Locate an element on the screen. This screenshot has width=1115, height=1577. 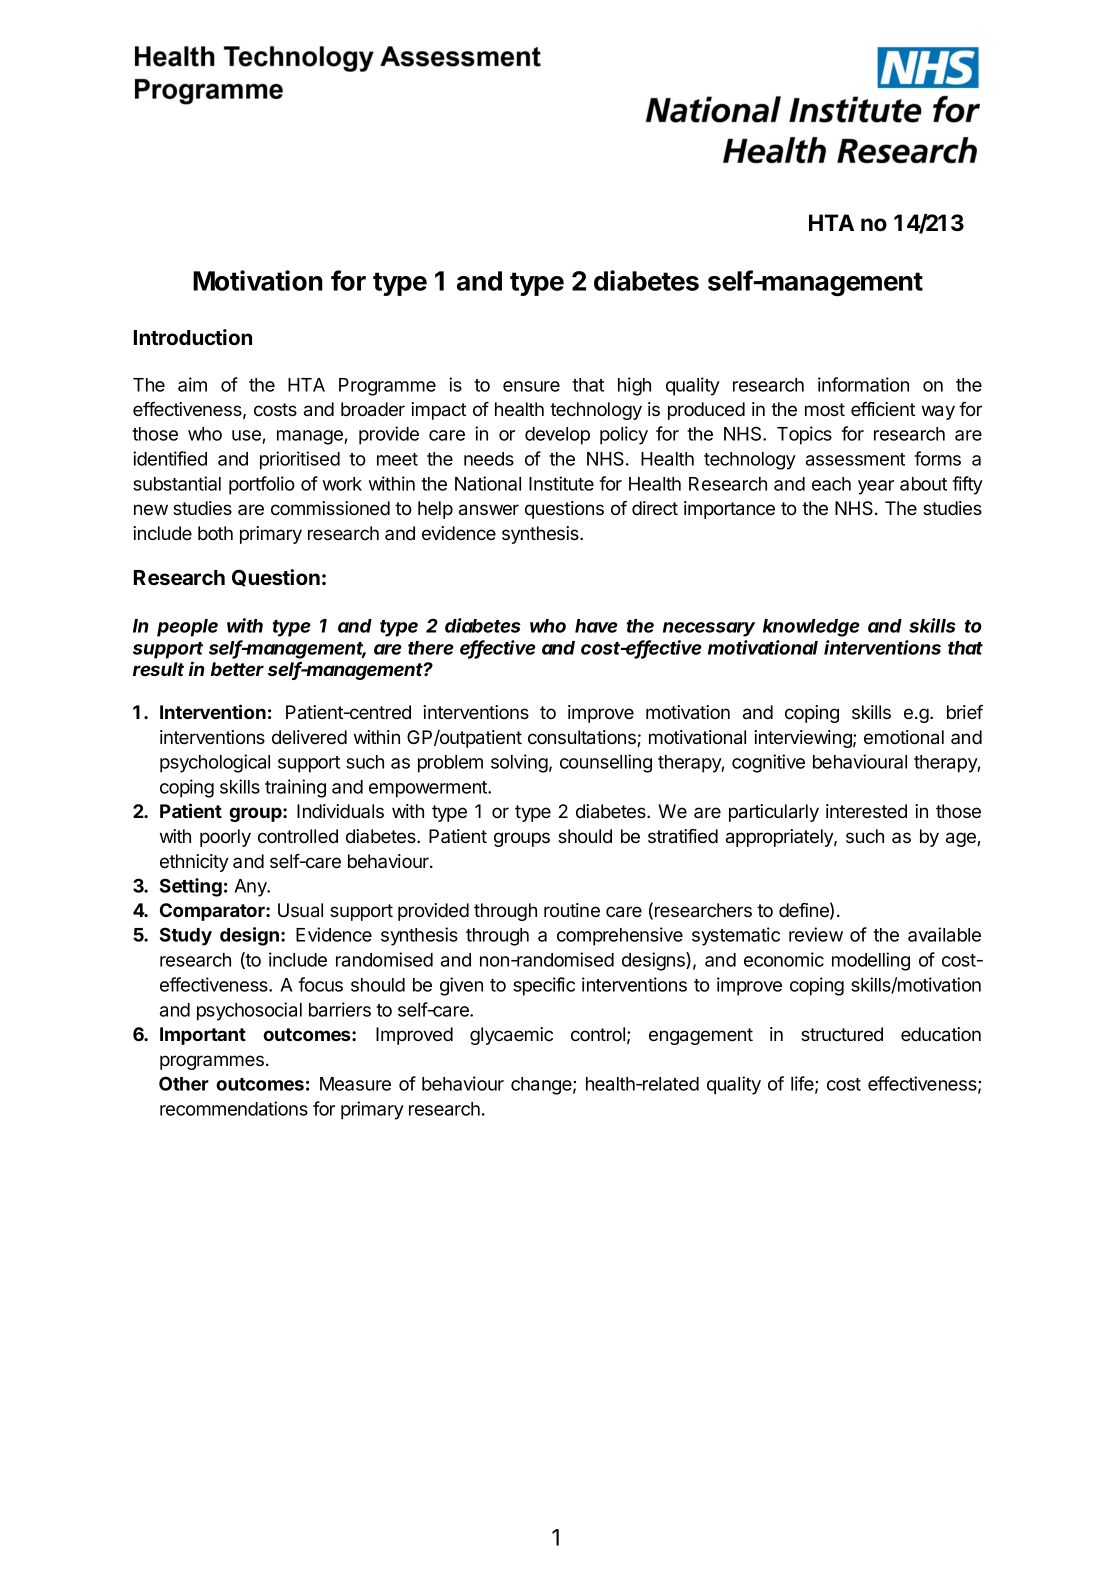
year is located at coordinates (876, 487).
